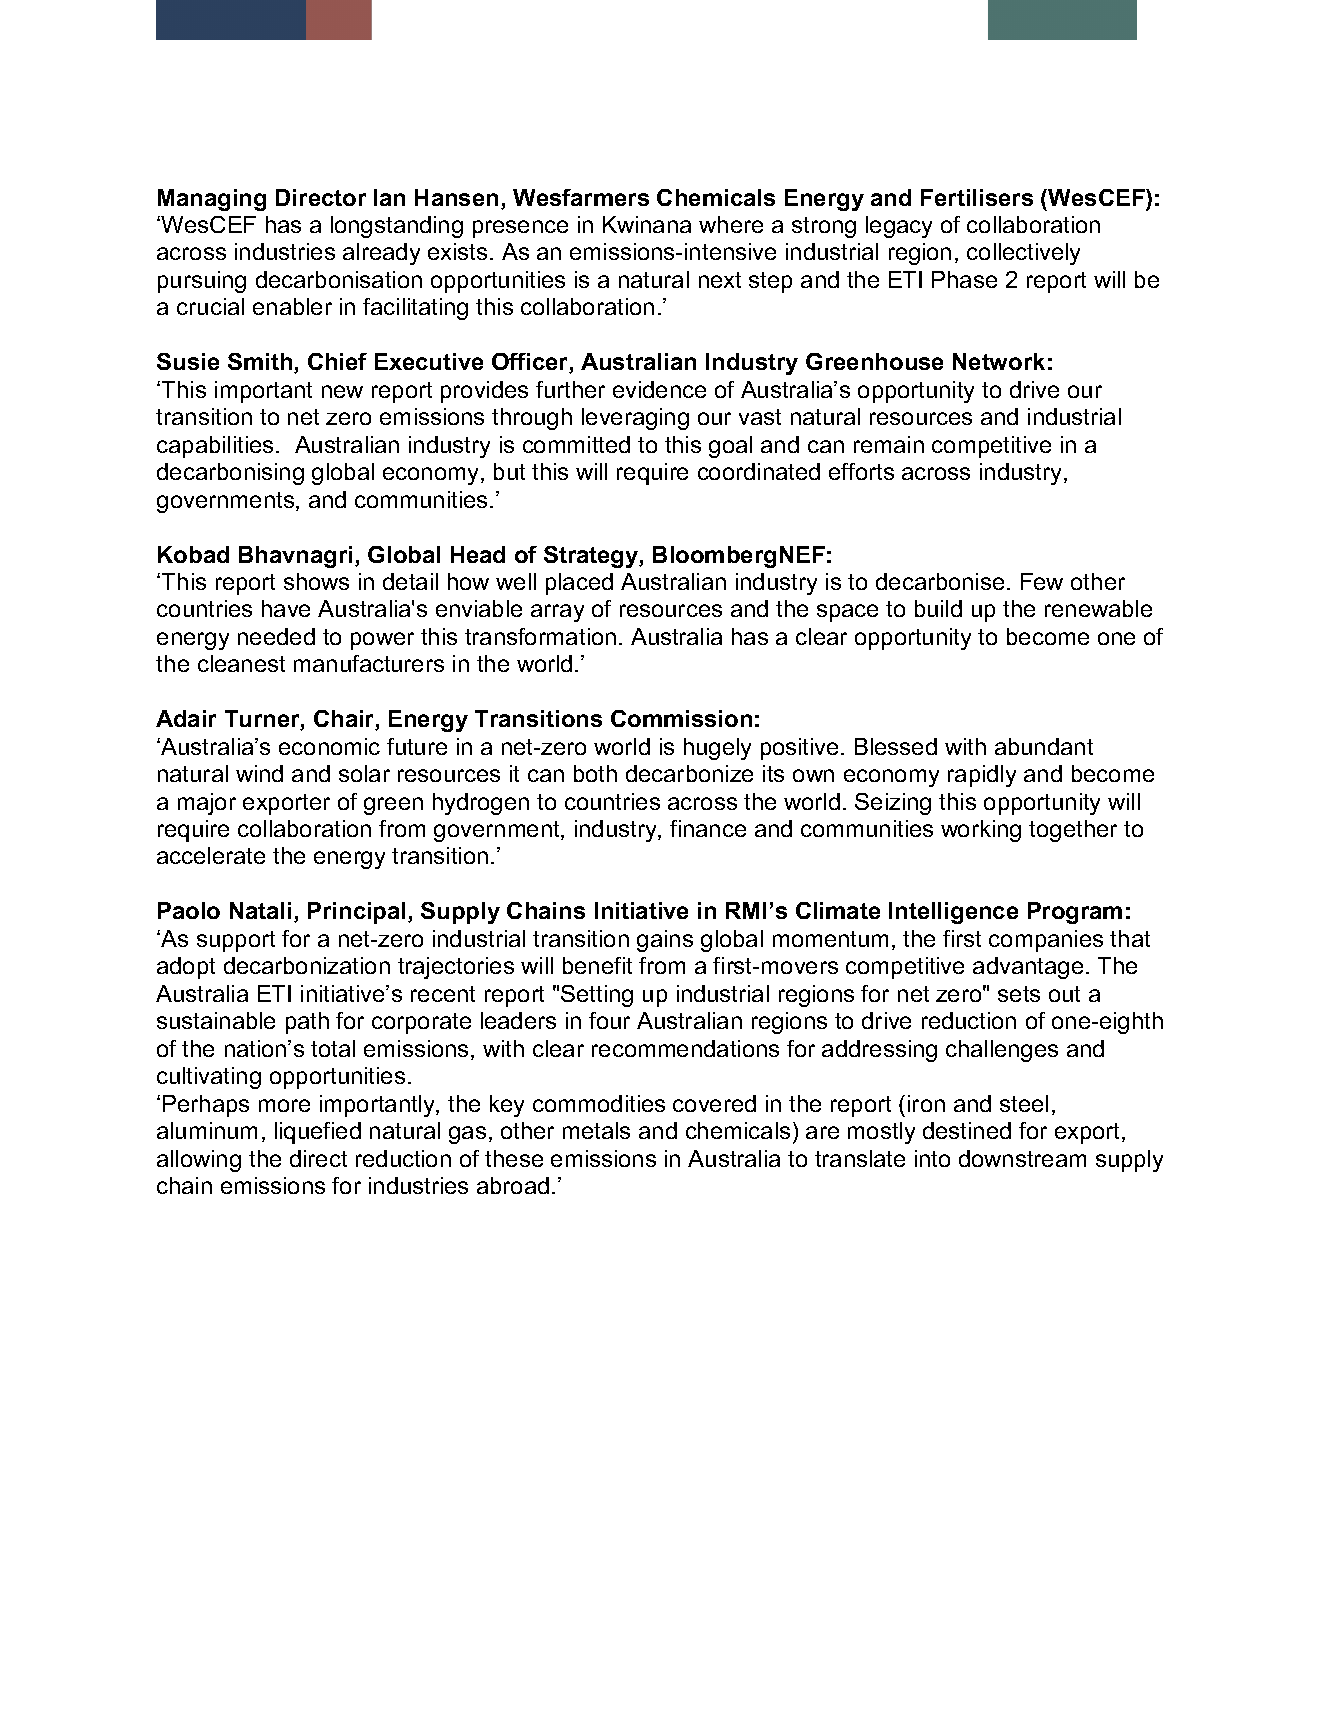 This screenshot has width=1329, height=1719. I want to click on abundant, so click(1044, 746).
